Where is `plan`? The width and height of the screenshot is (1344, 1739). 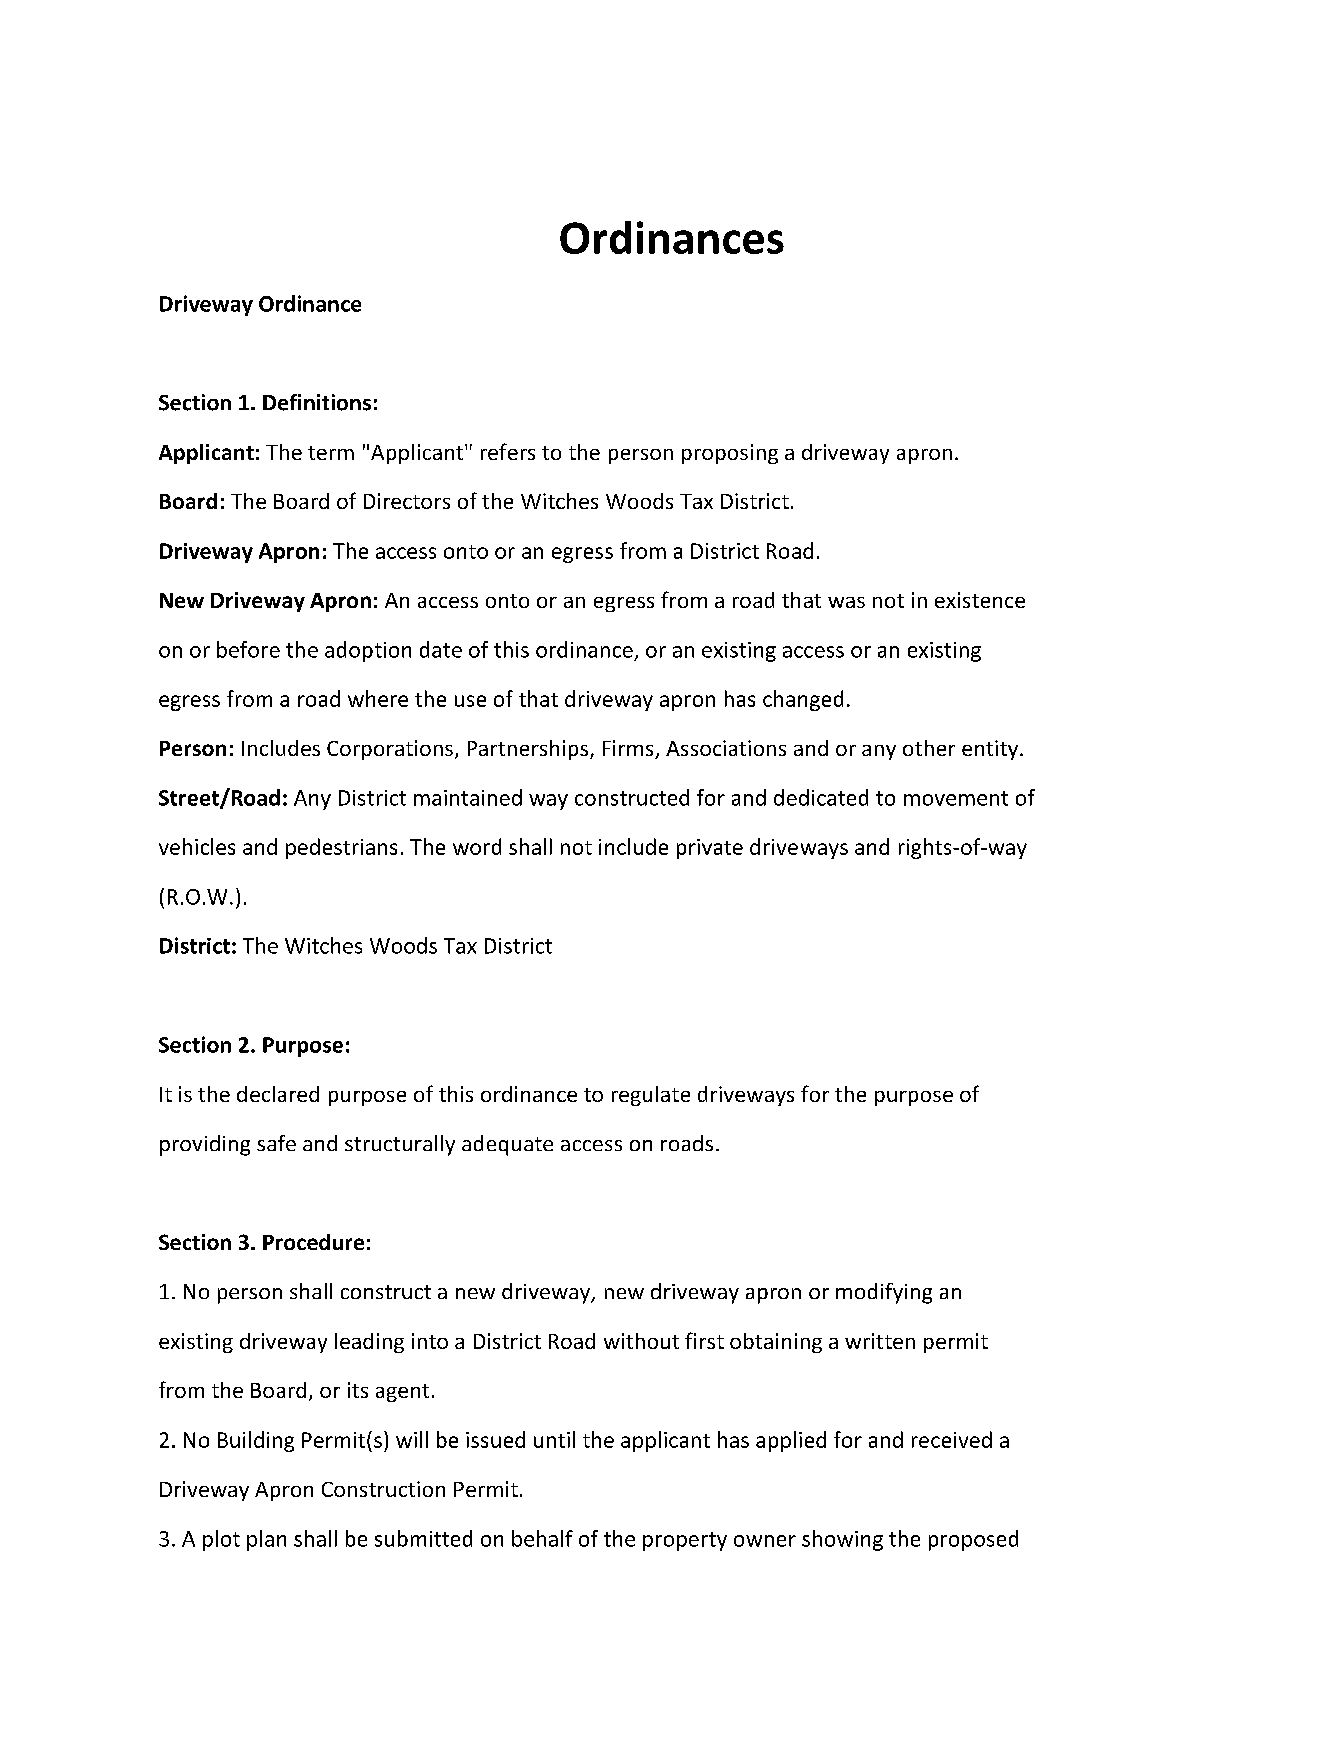 plan is located at coordinates (266, 1540).
